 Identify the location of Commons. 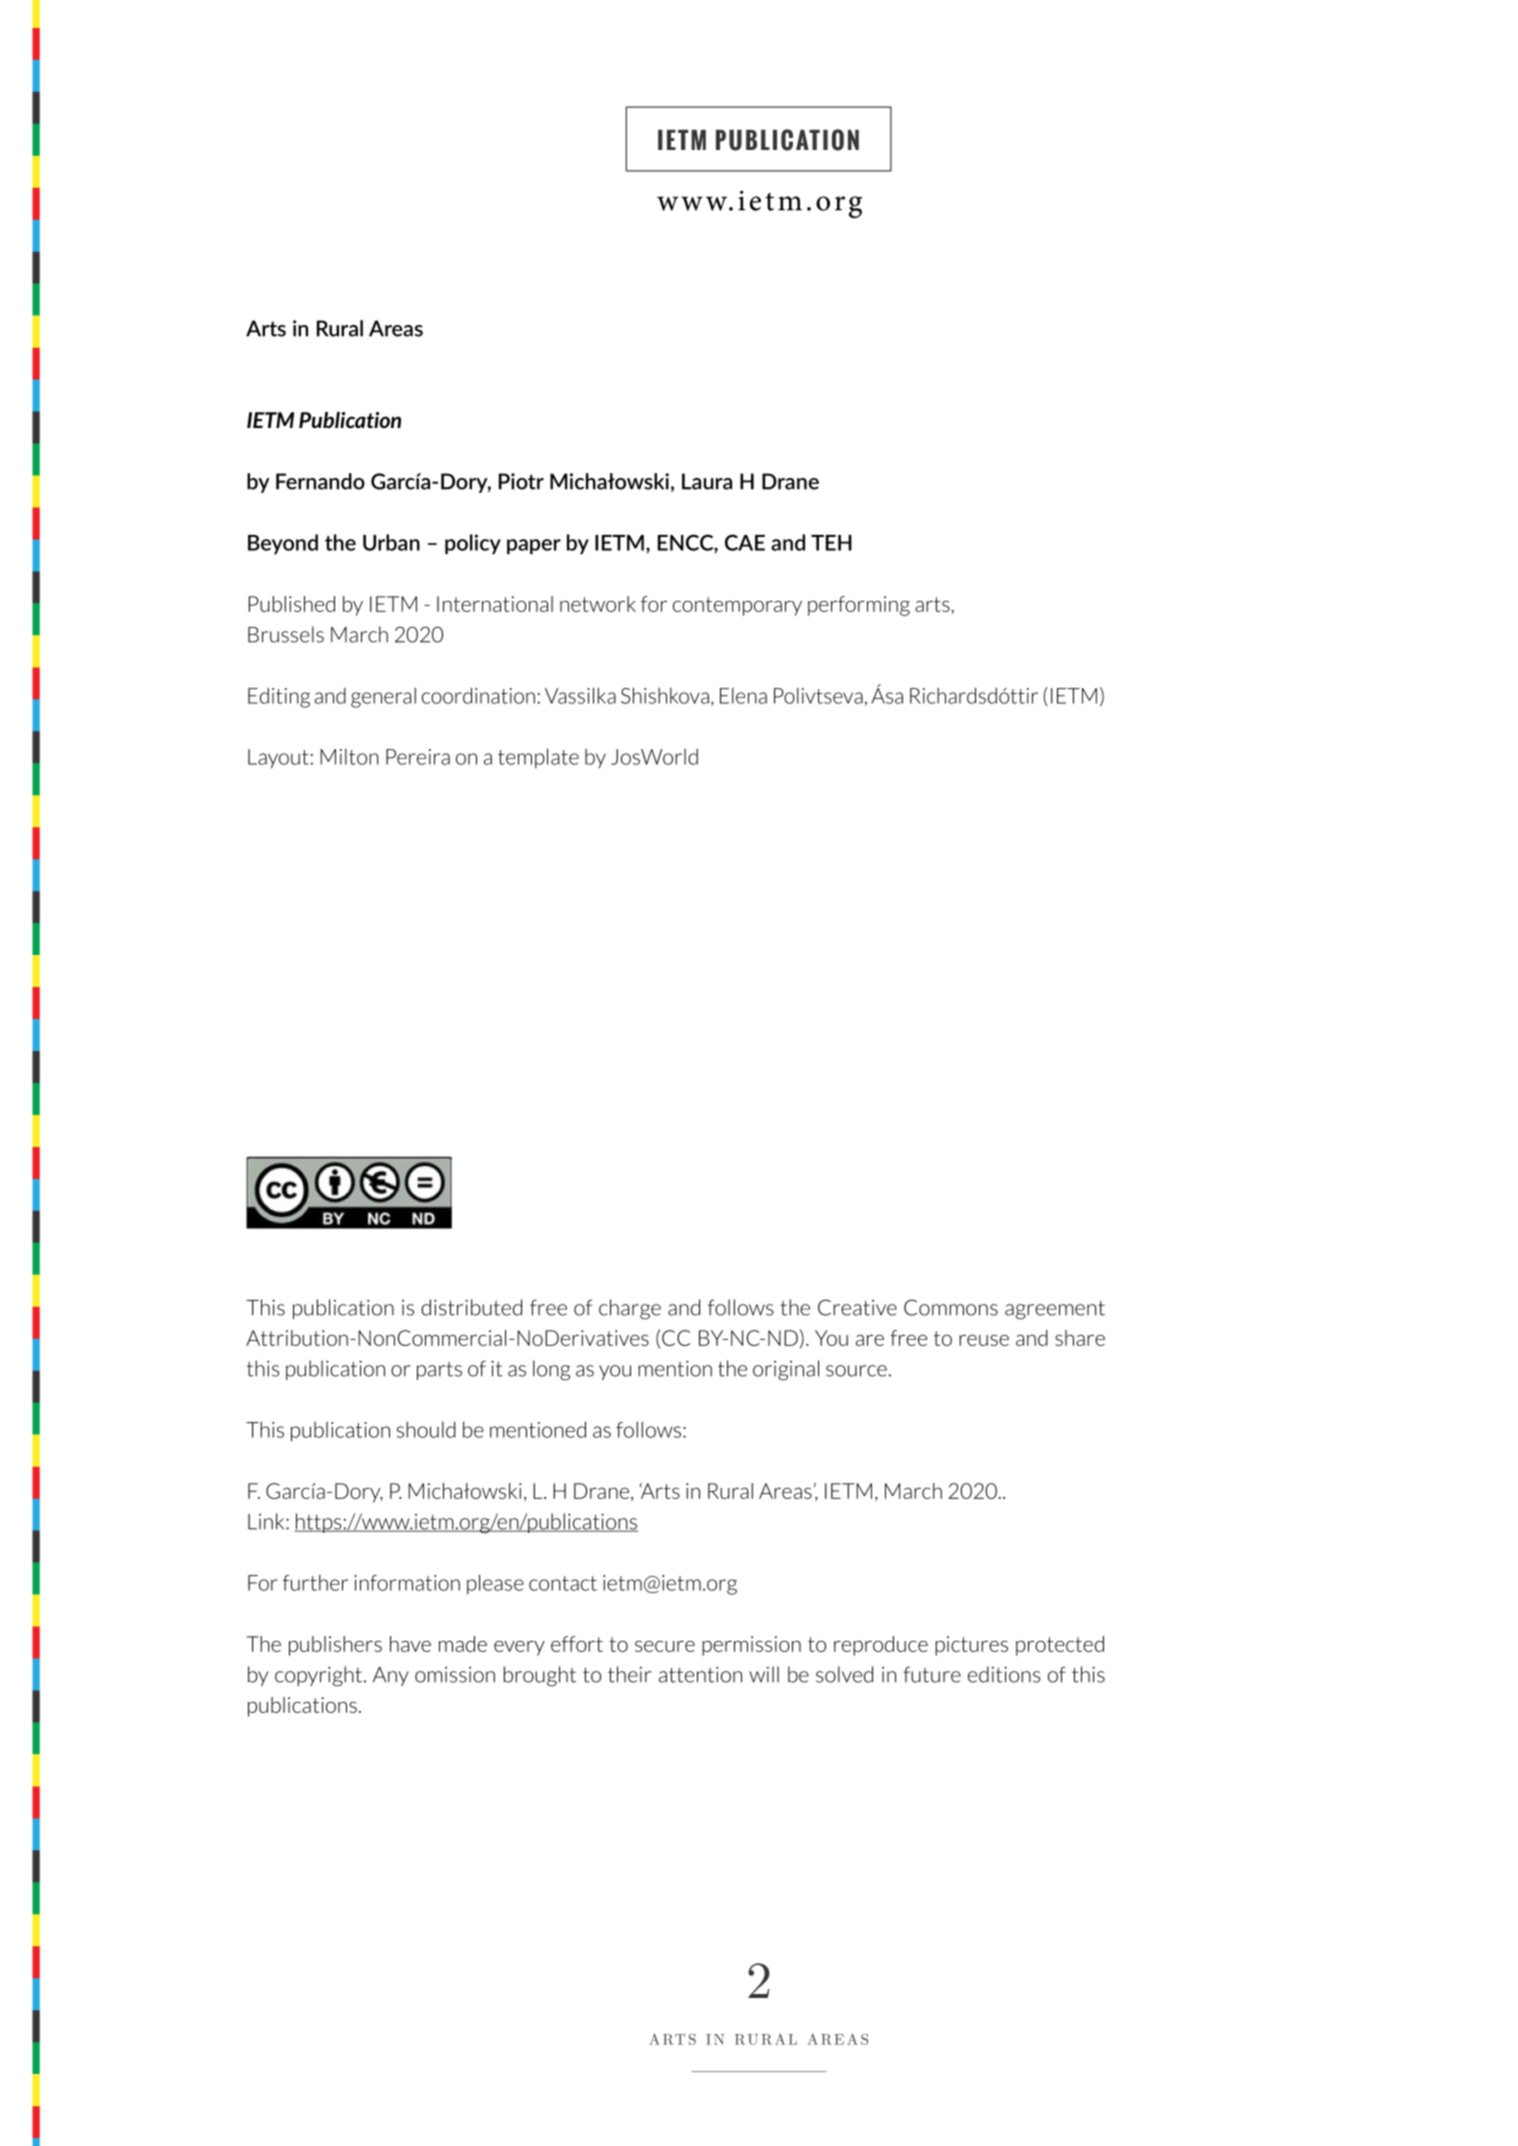
(951, 1307).
